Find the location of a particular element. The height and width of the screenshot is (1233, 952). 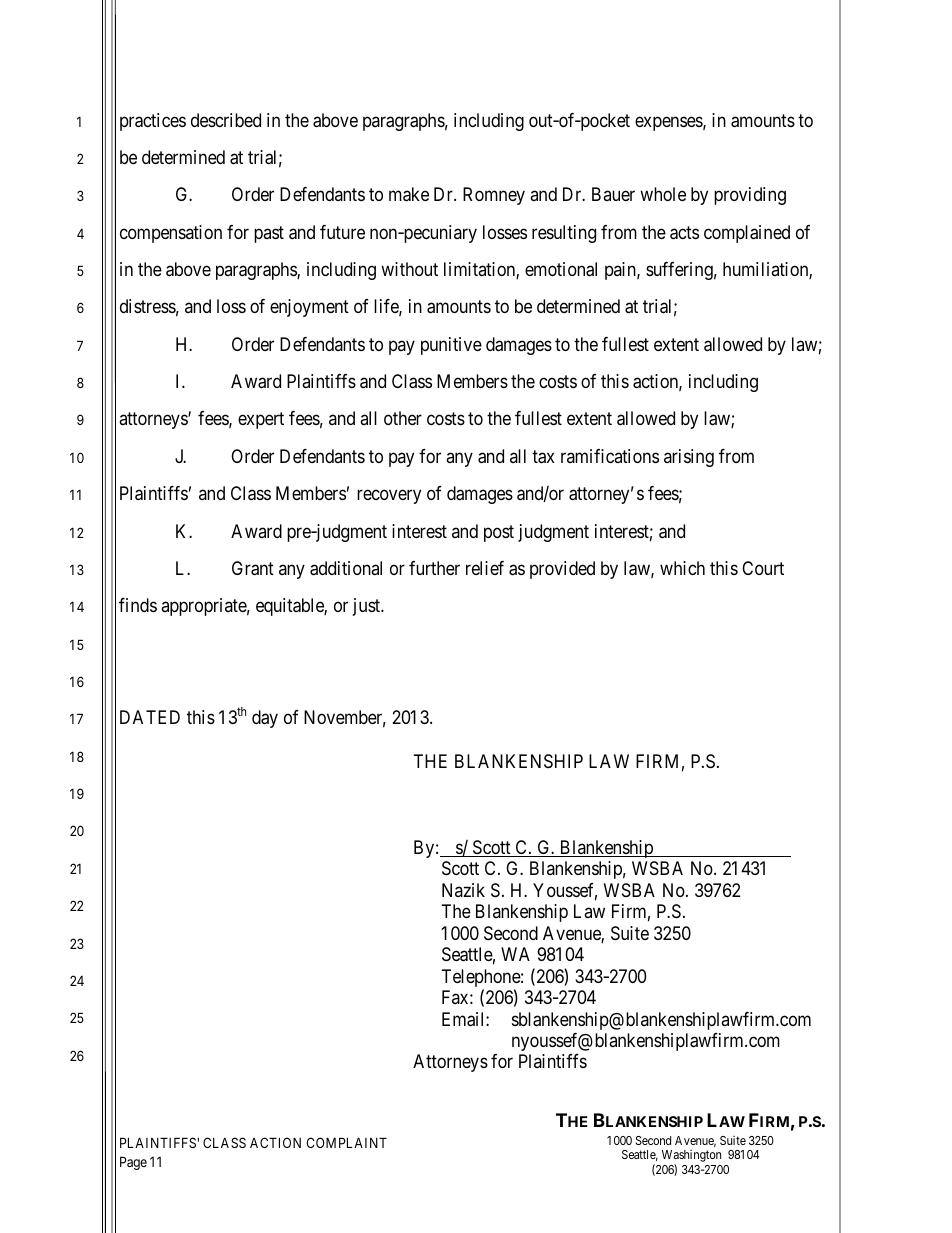

whole is located at coordinates (663, 194).
